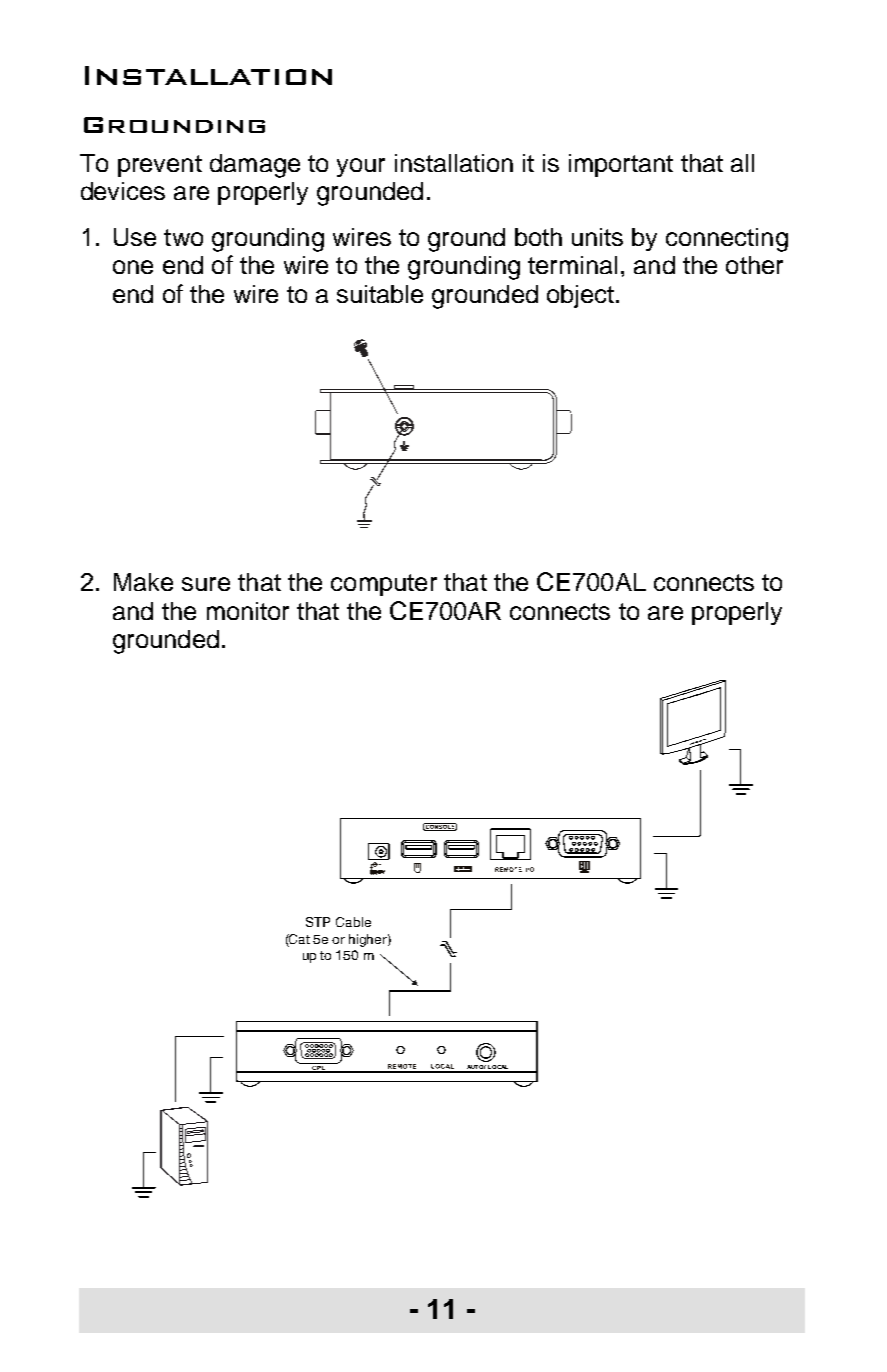  I want to click on one, so click(133, 267).
